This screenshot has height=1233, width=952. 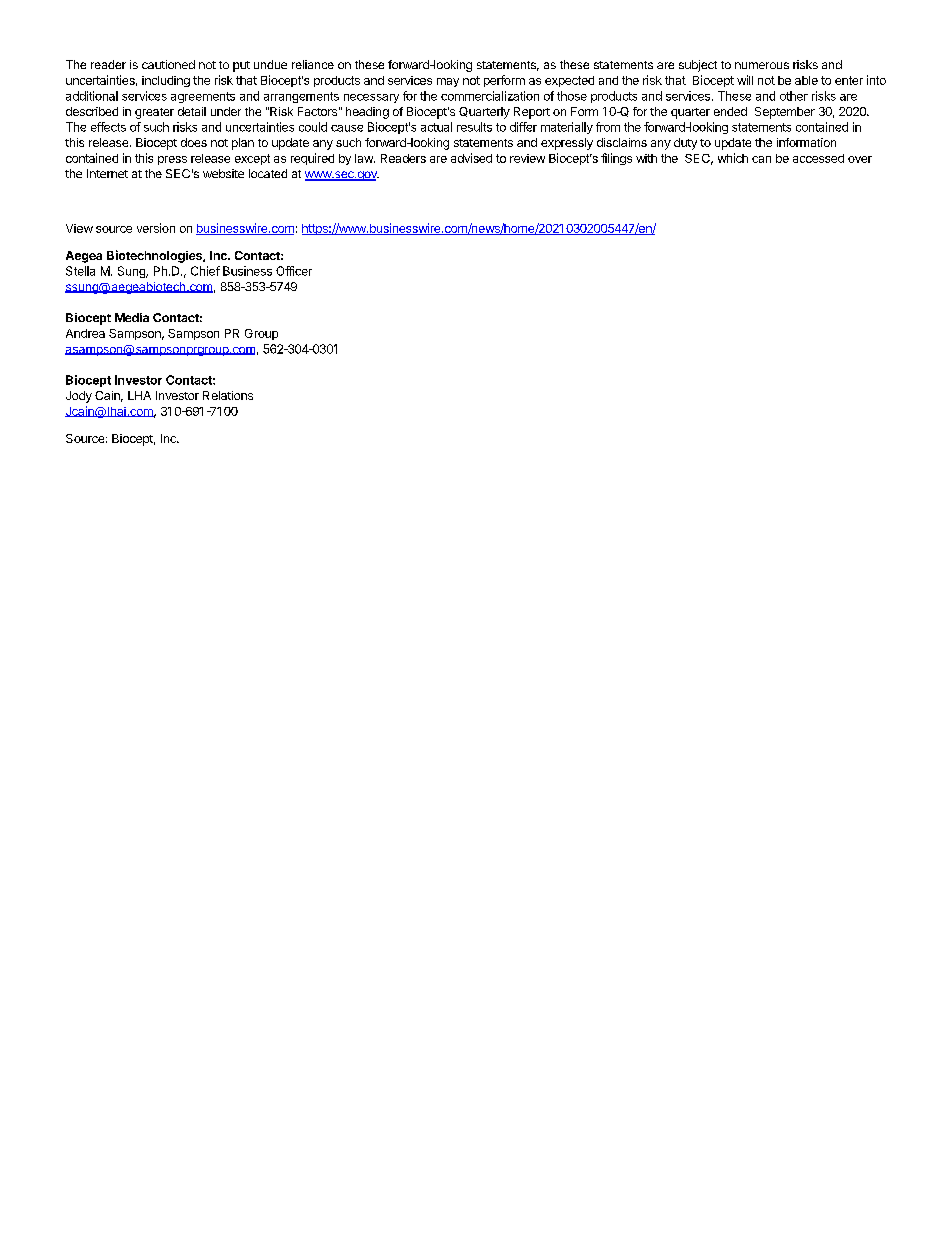 What do you see at coordinates (156, 228) in the screenshot?
I see `version` at bounding box center [156, 228].
